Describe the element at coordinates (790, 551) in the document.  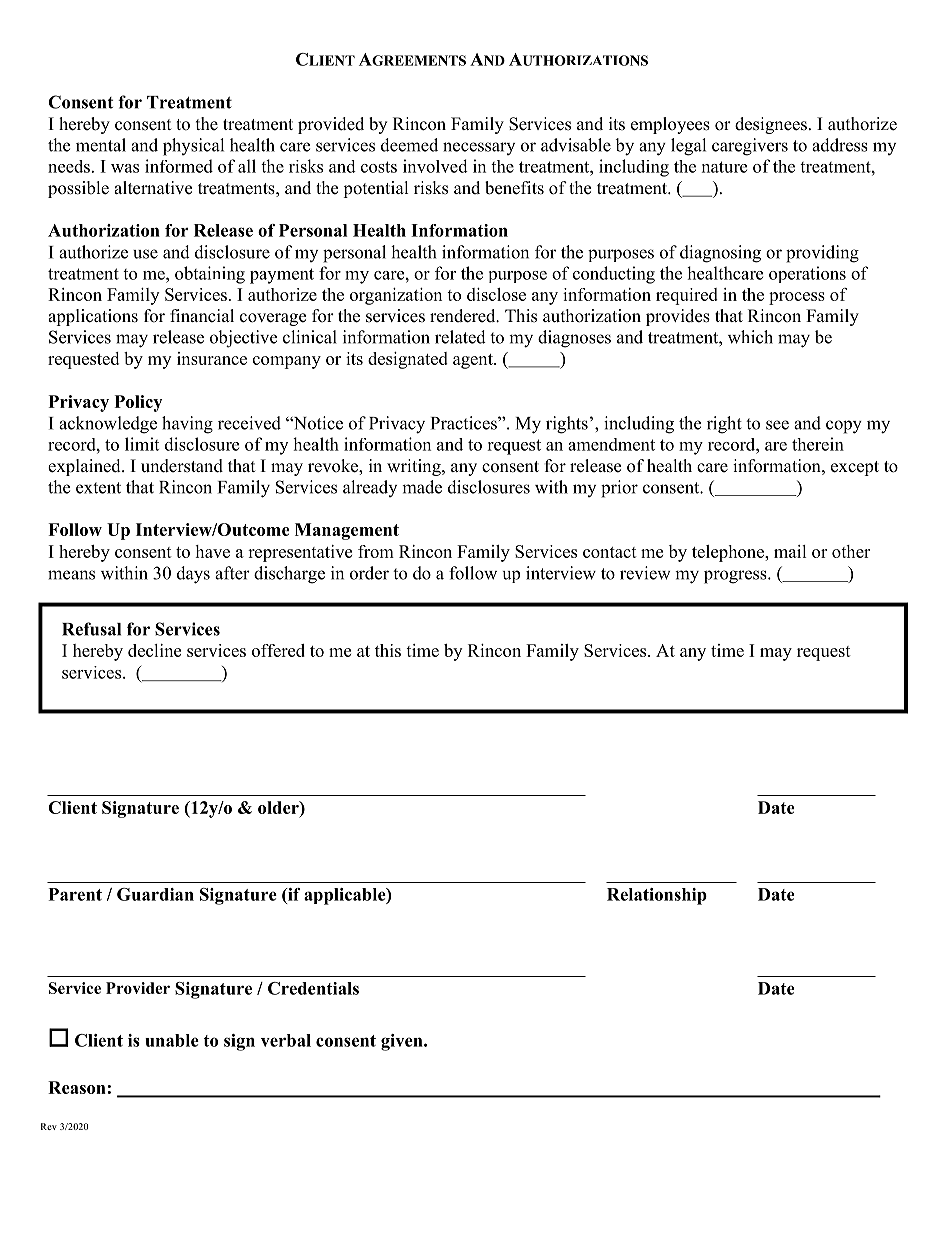
I see `mail` at that location.
